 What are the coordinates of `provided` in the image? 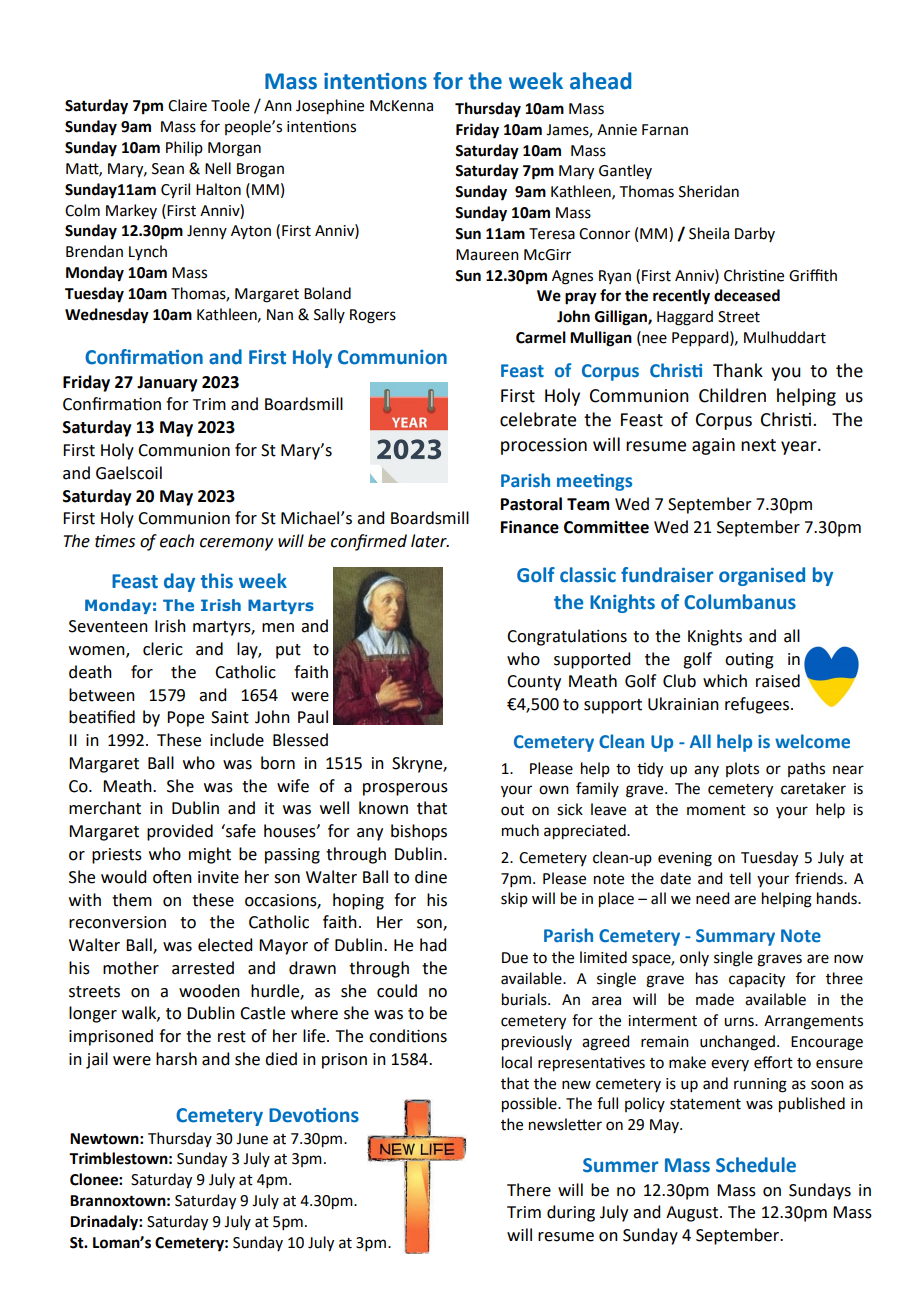 It's located at (180, 832).
